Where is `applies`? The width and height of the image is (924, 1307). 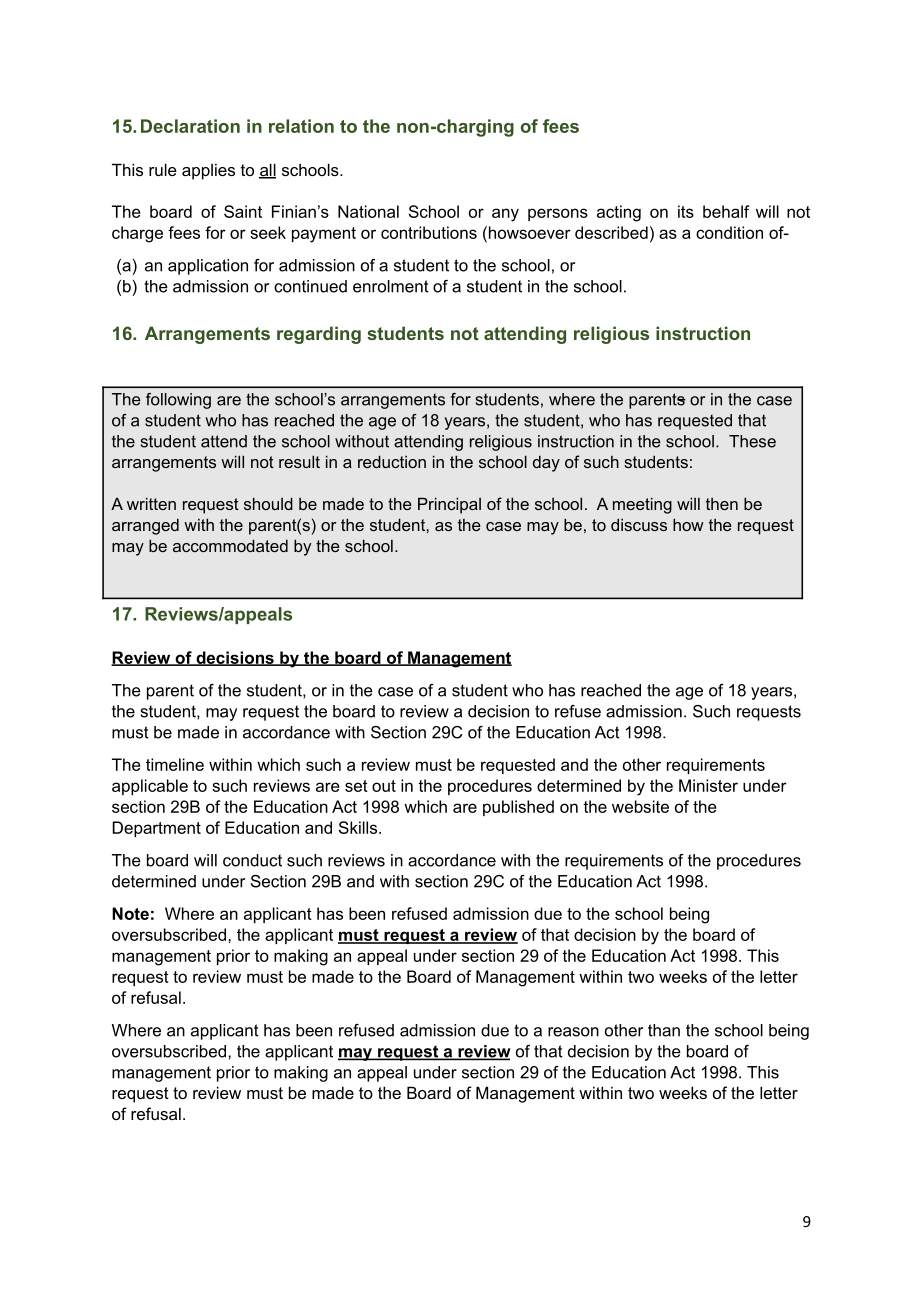
applies is located at coordinates (208, 171).
